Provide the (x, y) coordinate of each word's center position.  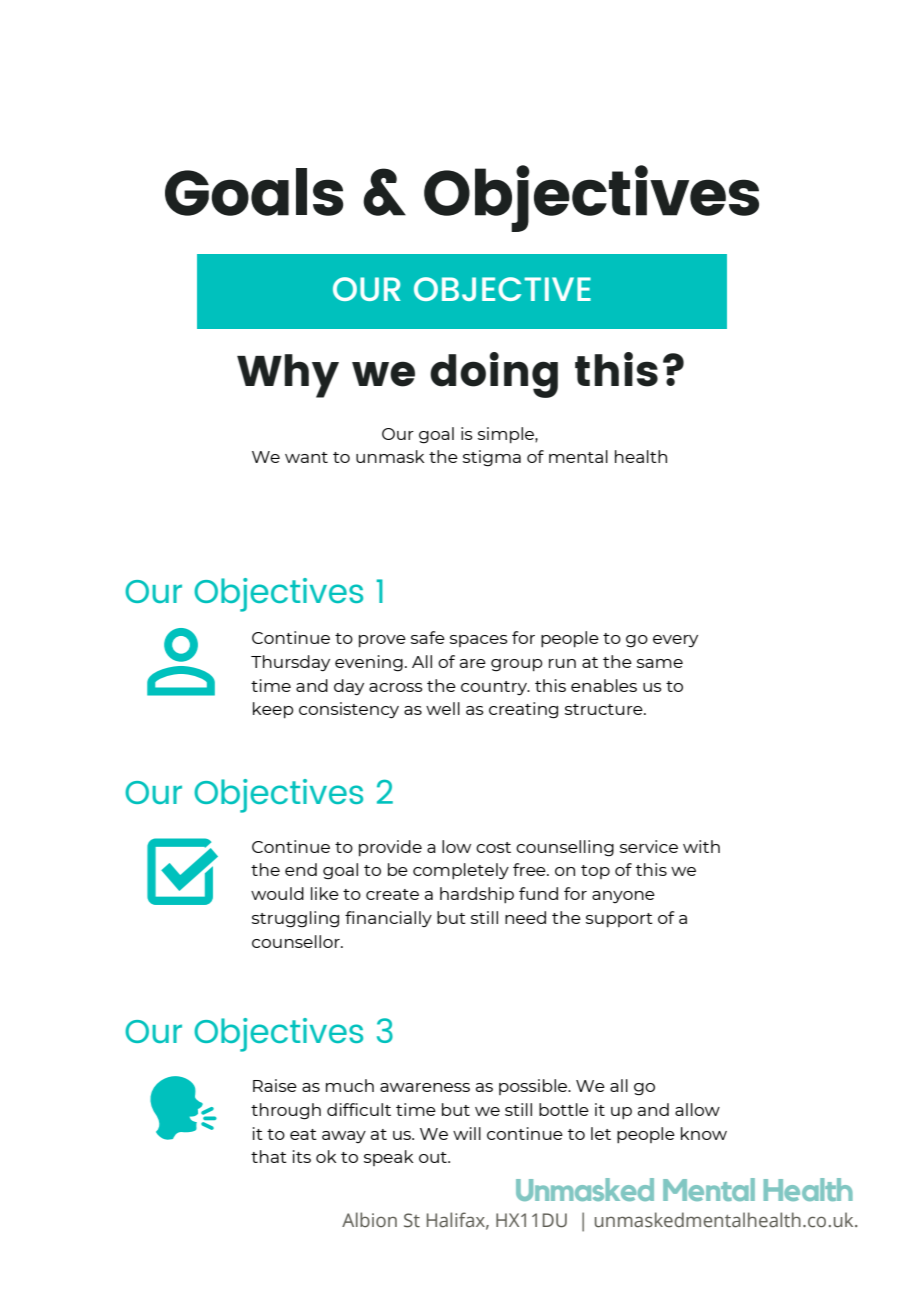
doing (494, 375)
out (434, 1157)
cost (493, 847)
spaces (479, 641)
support (619, 920)
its (302, 1156)
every (675, 641)
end (301, 869)
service (649, 846)
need (525, 917)
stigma (492, 458)
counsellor (297, 941)
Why (288, 376)
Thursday (290, 663)
